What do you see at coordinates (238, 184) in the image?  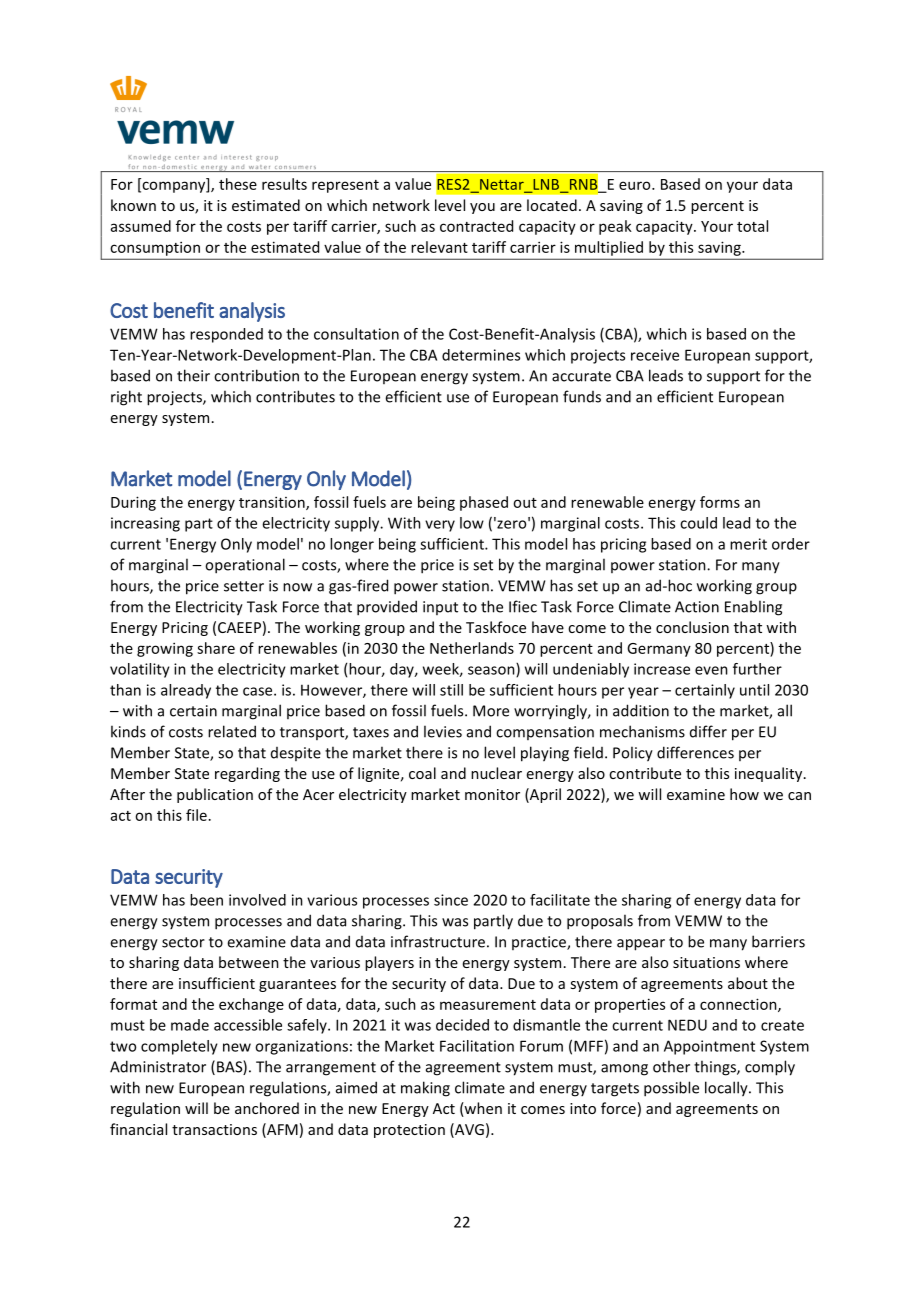 I see `these` at bounding box center [238, 184].
